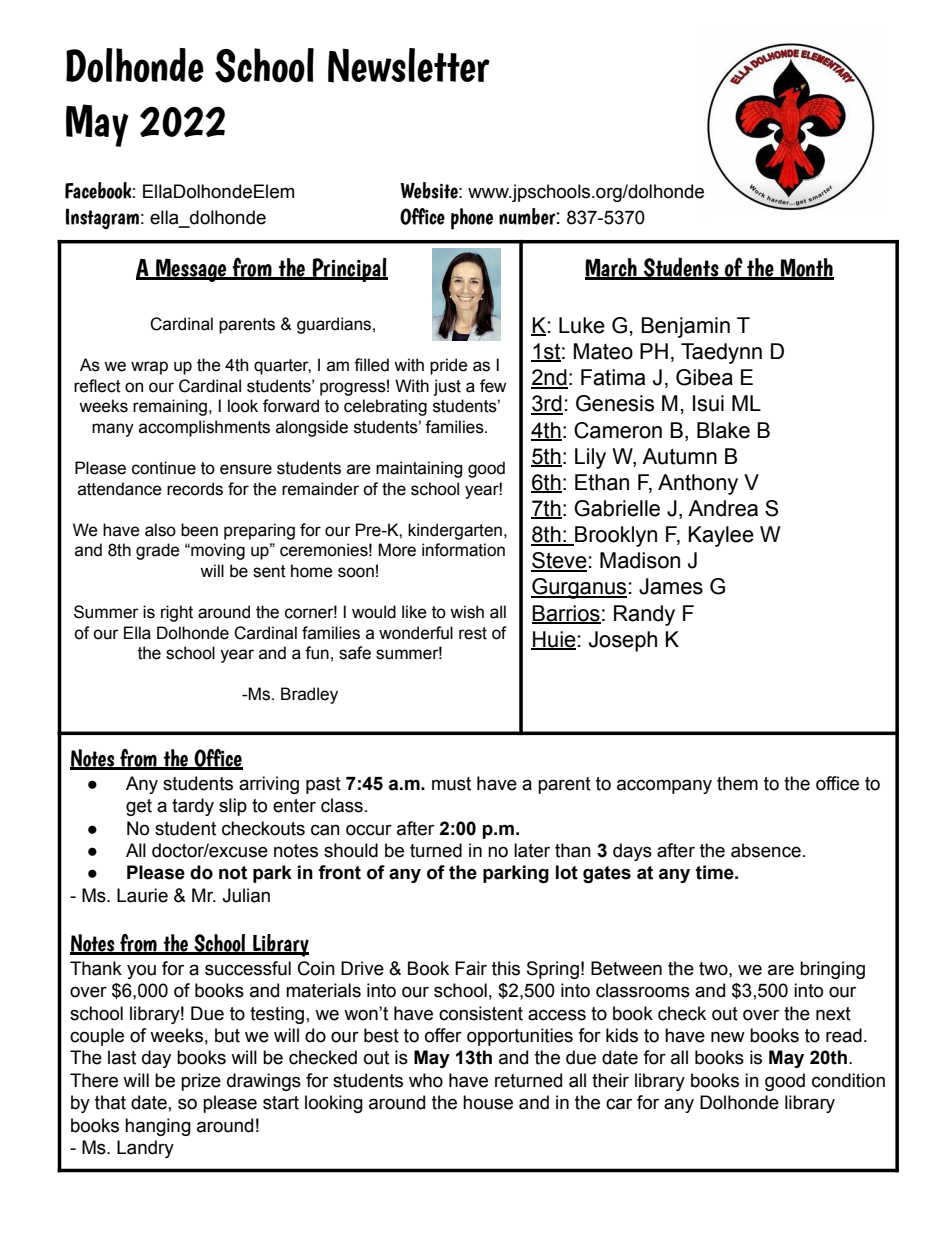 Image resolution: width=952 pixels, height=1233 pixels. Describe the element at coordinates (806, 268) in the screenshot. I see `Month` at that location.
